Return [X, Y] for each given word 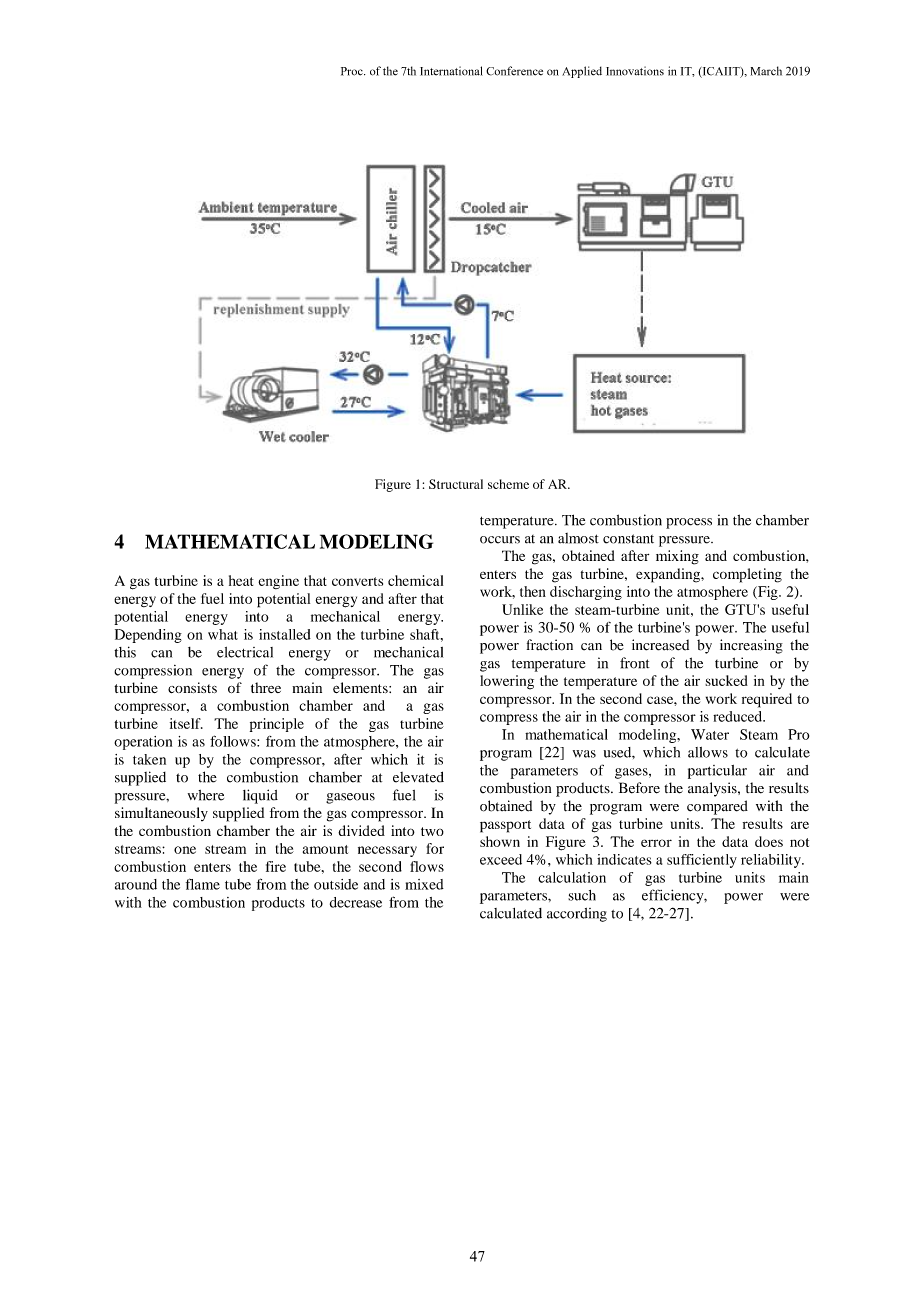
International [451, 71]
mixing [677, 557]
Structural [456, 484]
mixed [424, 884]
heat [241, 580]
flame [203, 884]
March [766, 71]
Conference [514, 71]
